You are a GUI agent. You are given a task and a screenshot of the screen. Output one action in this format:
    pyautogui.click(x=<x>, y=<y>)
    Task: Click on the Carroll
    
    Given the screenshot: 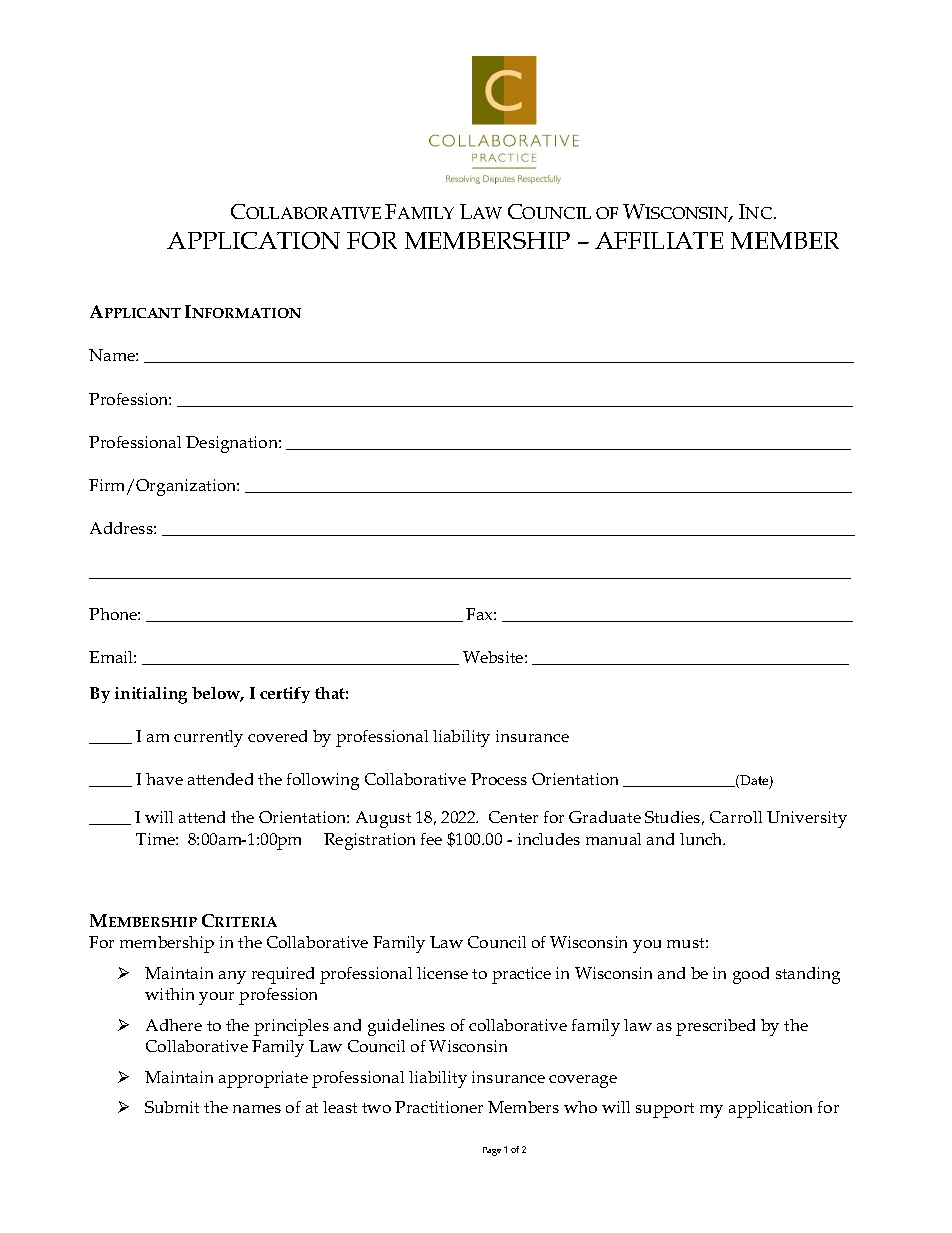 What is the action you would take?
    pyautogui.click(x=736, y=817)
